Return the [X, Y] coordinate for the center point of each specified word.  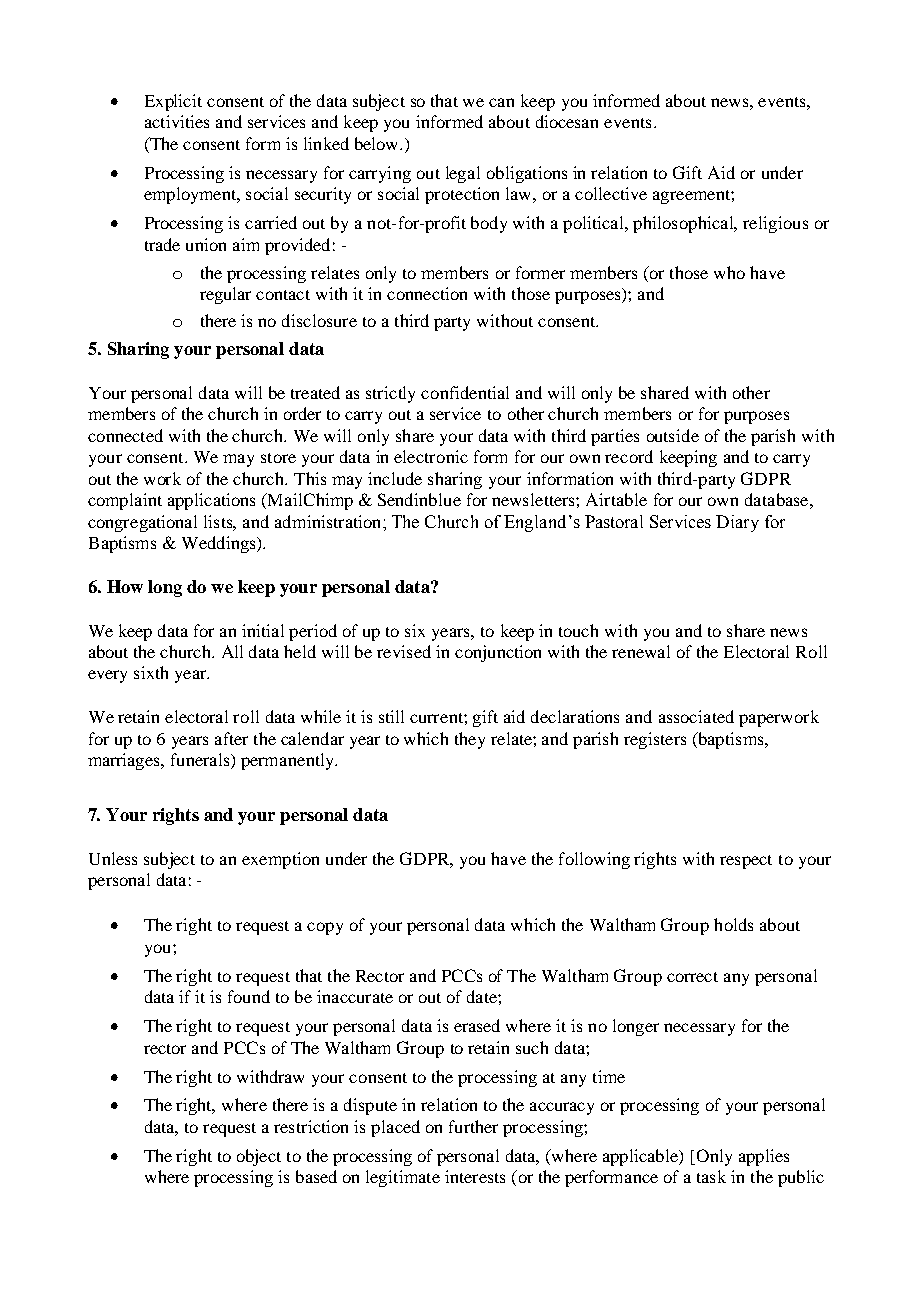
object [259, 1157]
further [473, 1126]
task [711, 1176]
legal [463, 174]
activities [177, 121]
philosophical [685, 224]
